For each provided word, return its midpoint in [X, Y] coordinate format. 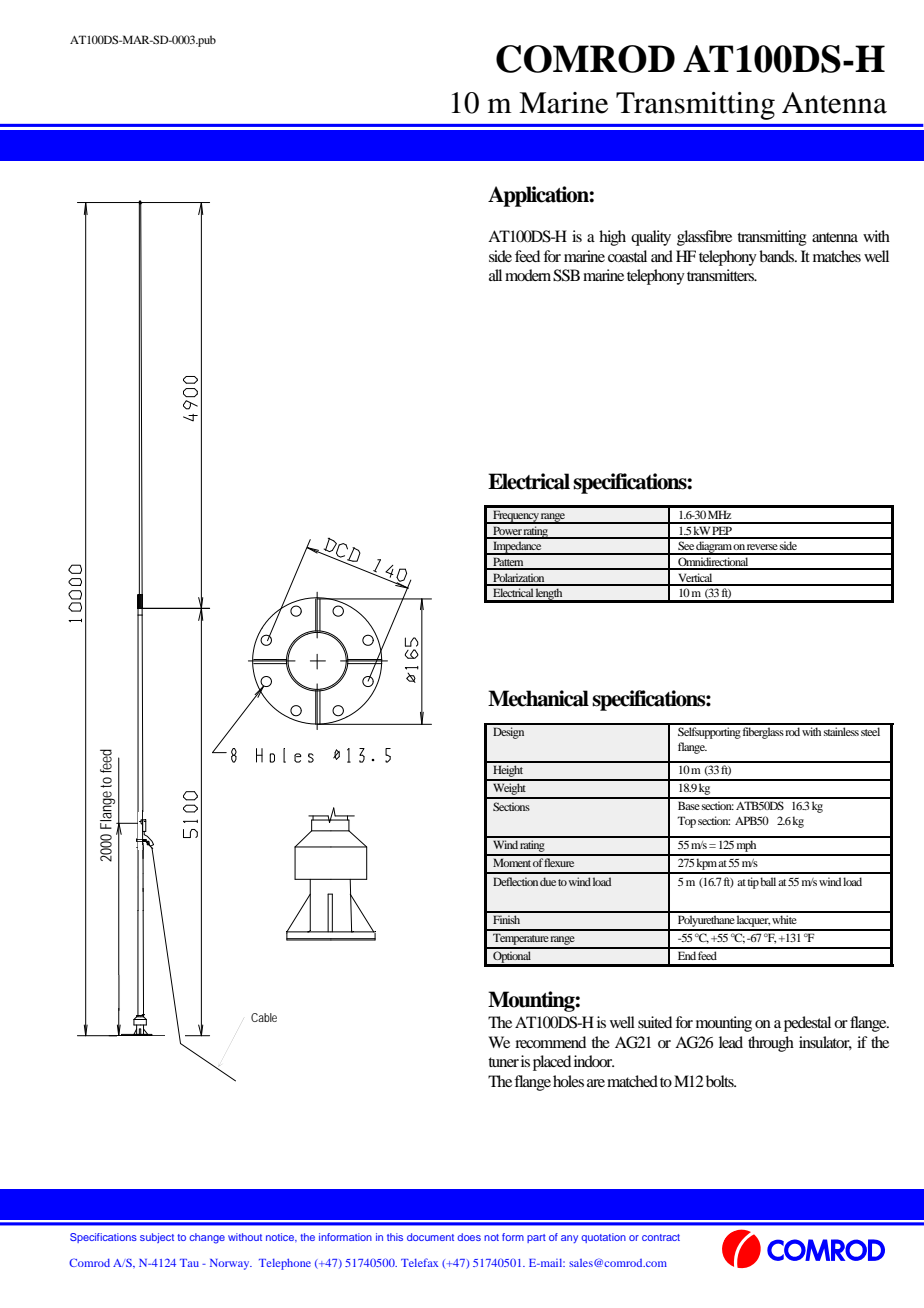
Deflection [515, 881]
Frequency [516, 517]
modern [528, 275]
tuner [503, 1062]
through [771, 1044]
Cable [264, 1017]
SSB [566, 275]
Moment [512, 862]
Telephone [285, 1264]
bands [778, 256]
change [207, 1238]
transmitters [721, 275]
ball [768, 881]
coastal [627, 256]
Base [689, 805]
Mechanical [538, 698]
